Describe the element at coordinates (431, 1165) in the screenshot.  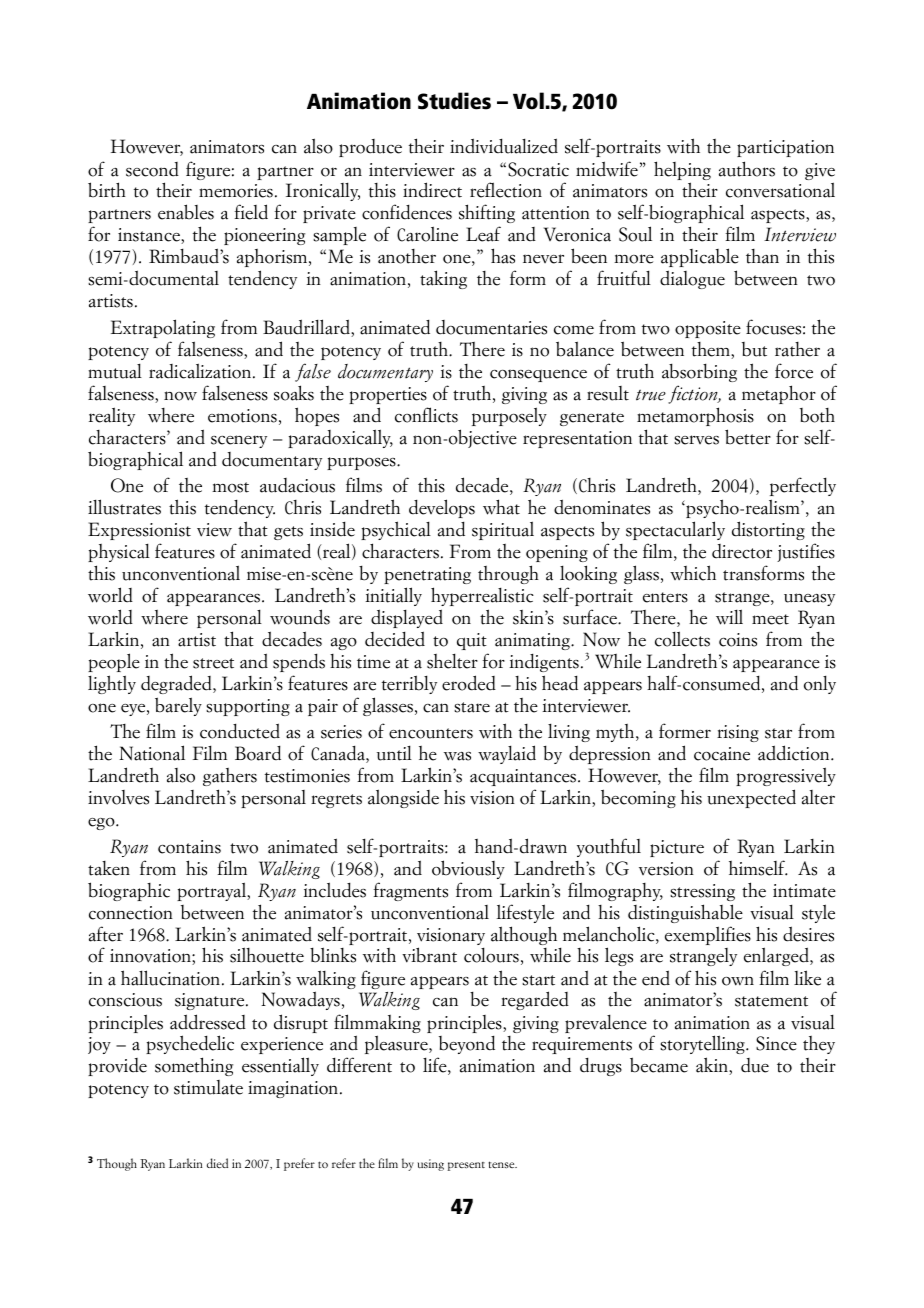
I see `using` at that location.
